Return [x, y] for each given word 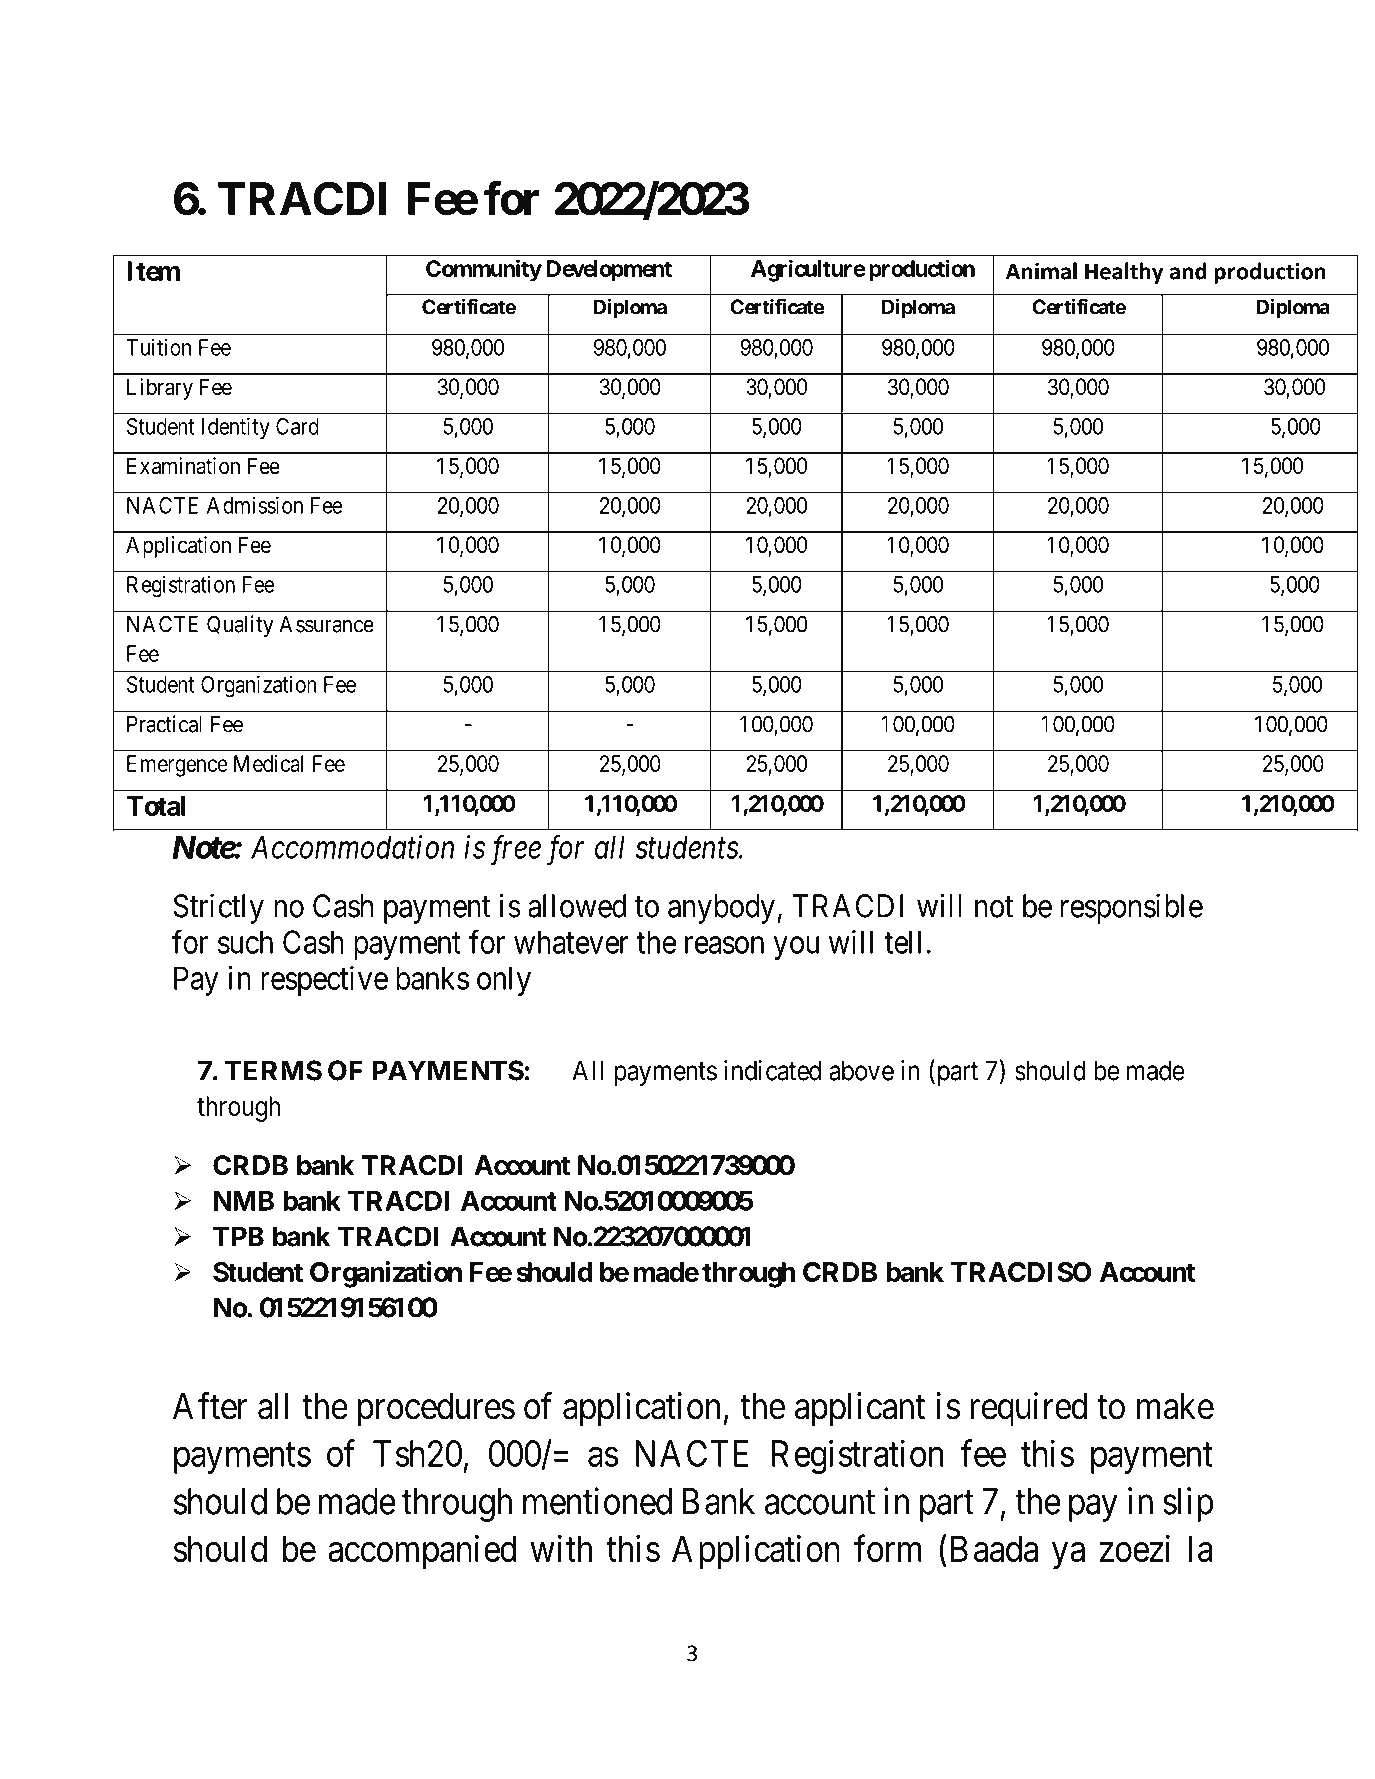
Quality [240, 626]
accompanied [422, 1552]
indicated [772, 1070]
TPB [238, 1236]
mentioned [597, 1501]
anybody [721, 909]
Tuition [158, 347]
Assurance [326, 624]
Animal [1041, 271]
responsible [1132, 908]
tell [902, 942]
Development [609, 271]
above [861, 1070]
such [245, 942]
